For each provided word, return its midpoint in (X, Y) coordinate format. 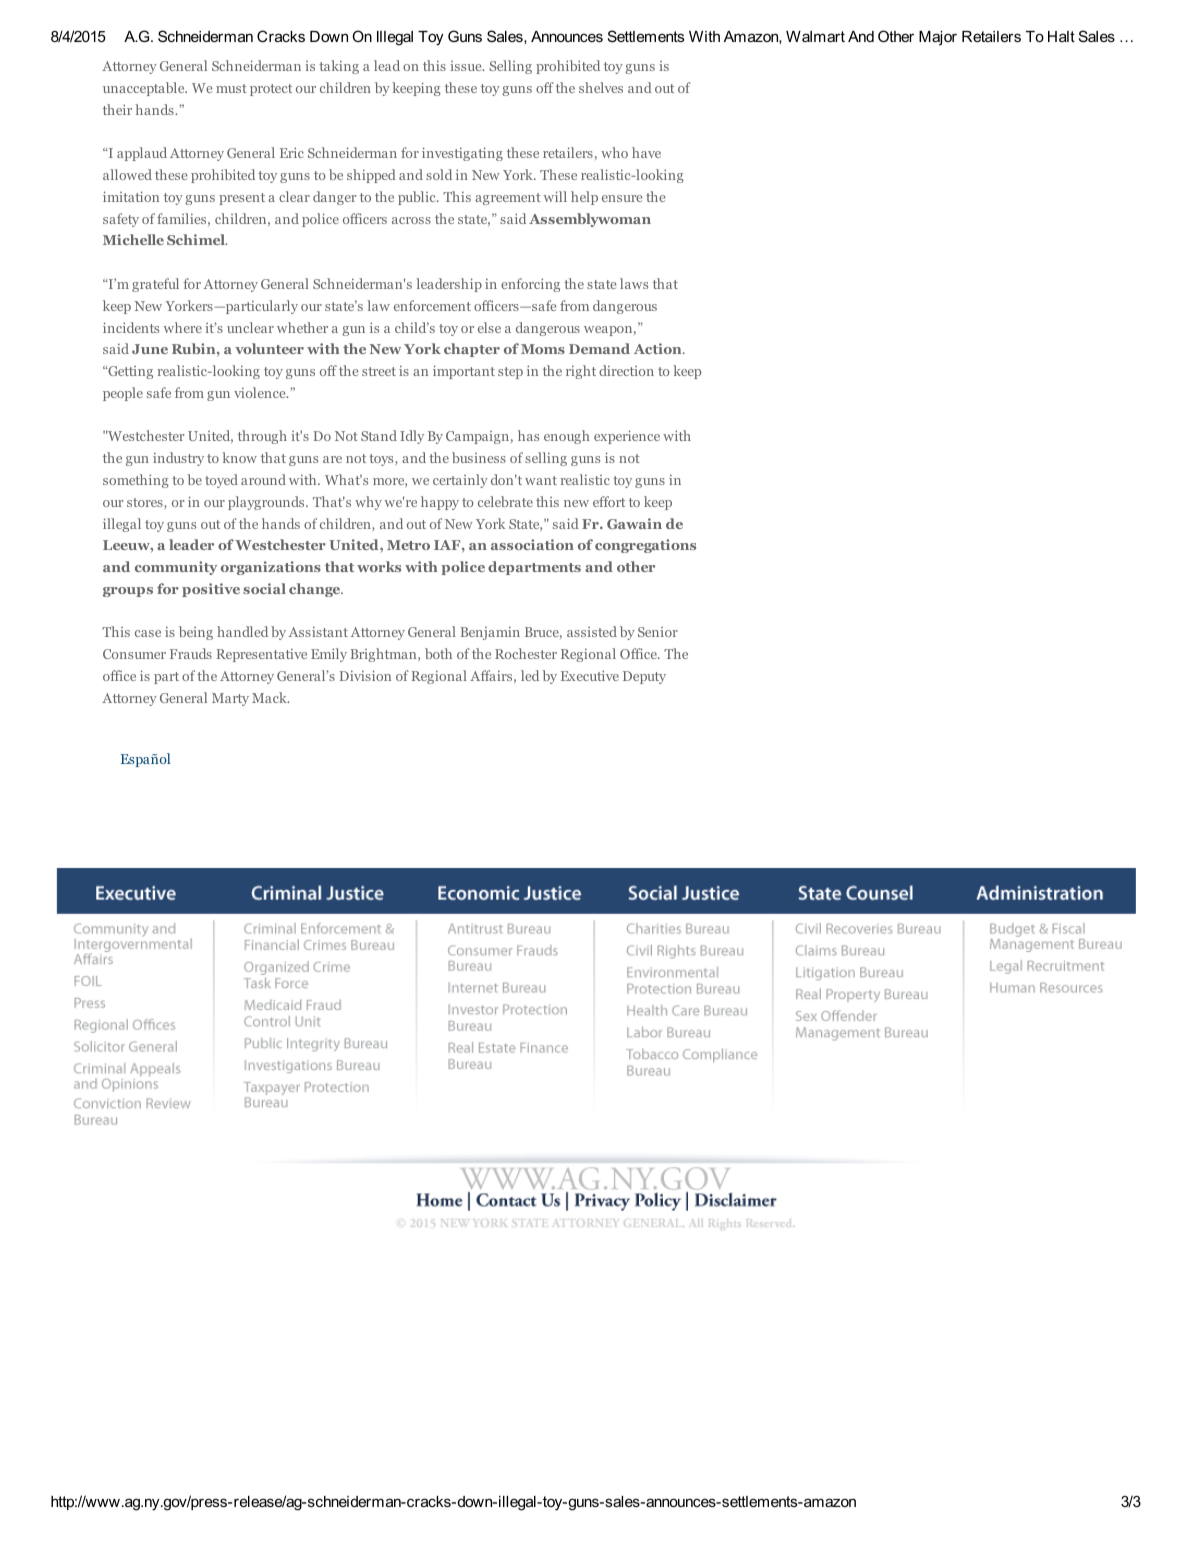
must (231, 88)
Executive (590, 675)
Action (659, 348)
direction (626, 370)
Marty (230, 699)
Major (938, 38)
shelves (601, 87)
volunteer (269, 348)
